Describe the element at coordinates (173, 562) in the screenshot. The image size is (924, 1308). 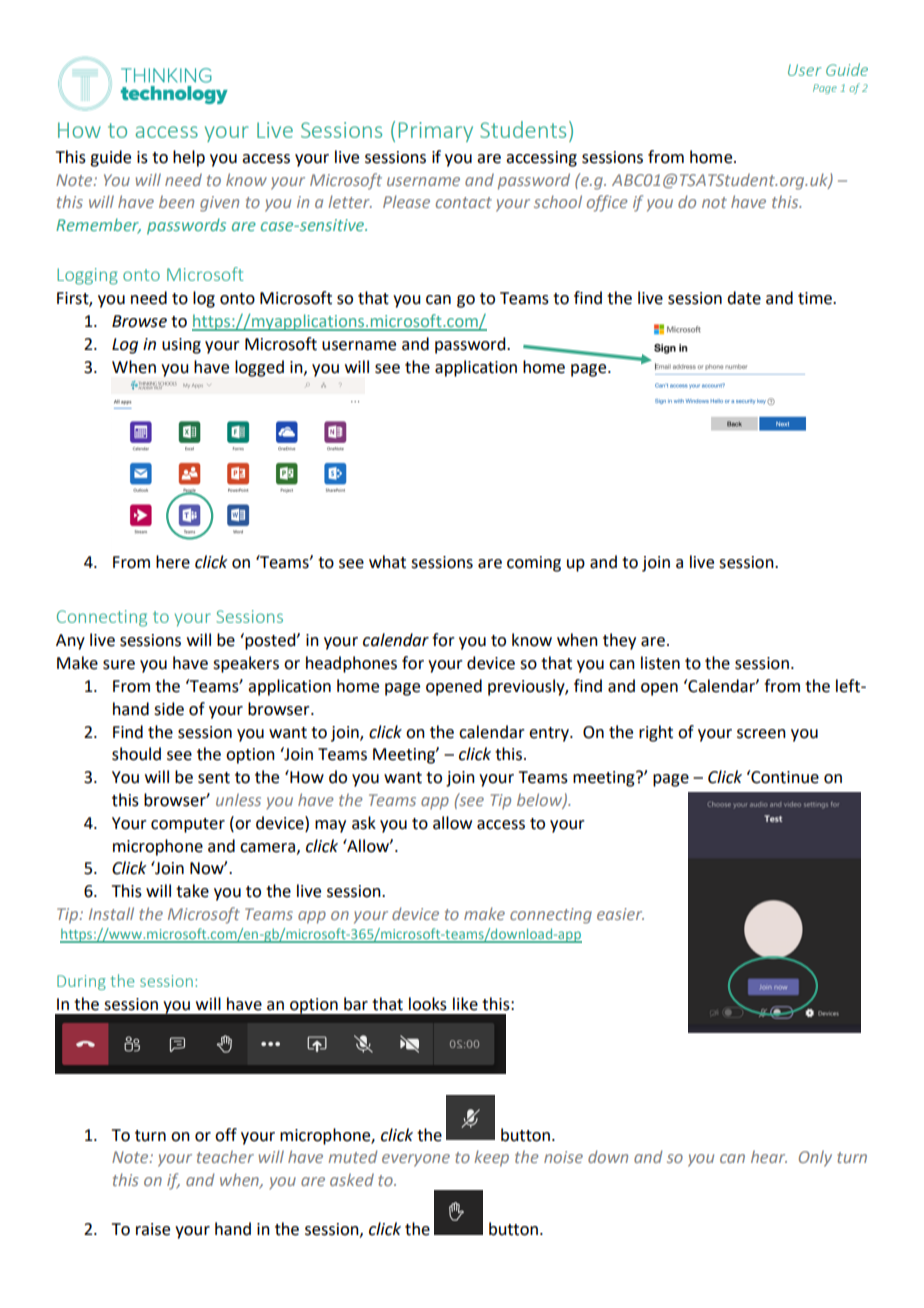
I see `here` at that location.
